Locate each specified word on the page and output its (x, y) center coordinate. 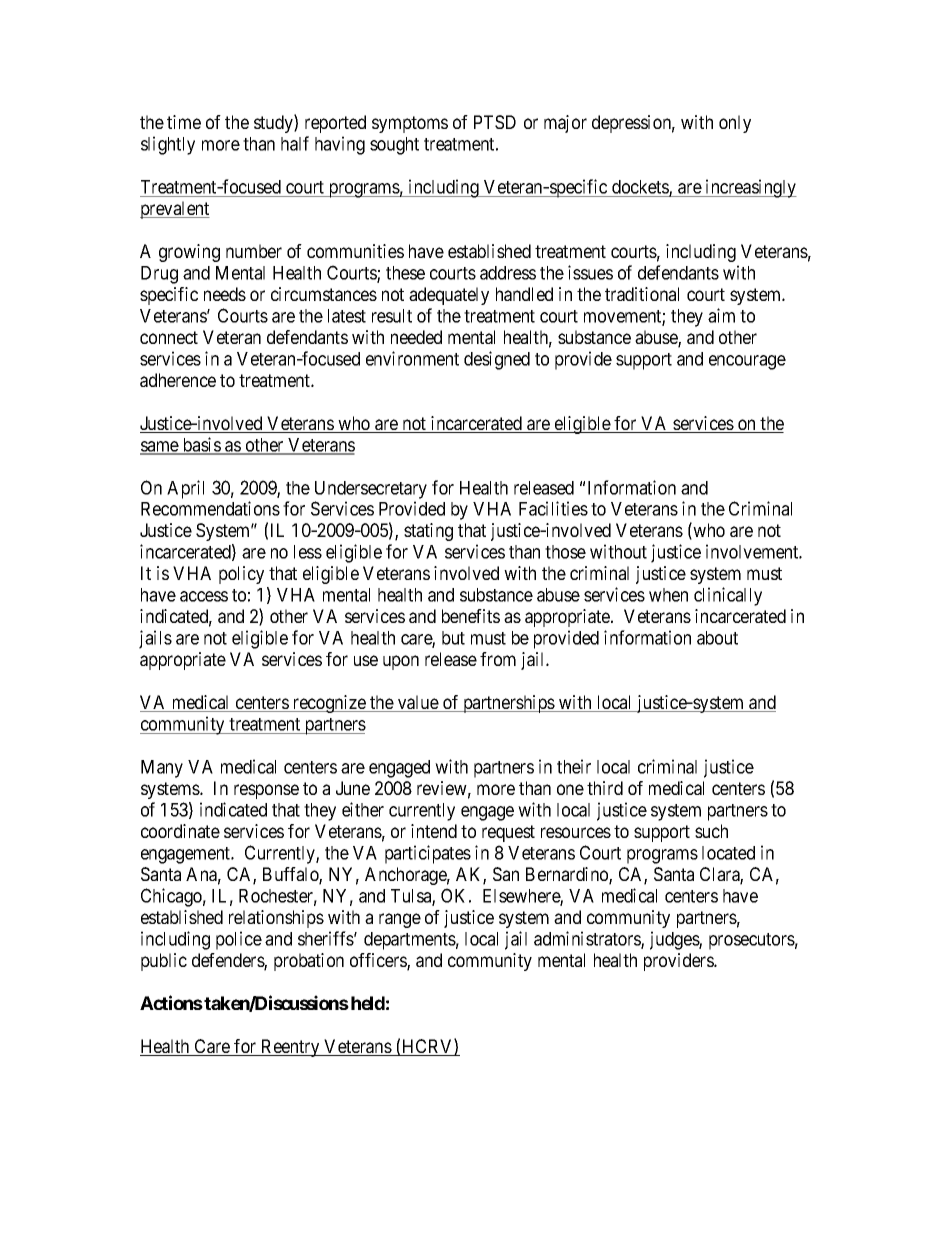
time (184, 122)
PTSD (495, 122)
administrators (588, 939)
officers (379, 961)
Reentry (290, 1048)
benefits (471, 616)
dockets (641, 188)
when (668, 595)
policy (241, 575)
